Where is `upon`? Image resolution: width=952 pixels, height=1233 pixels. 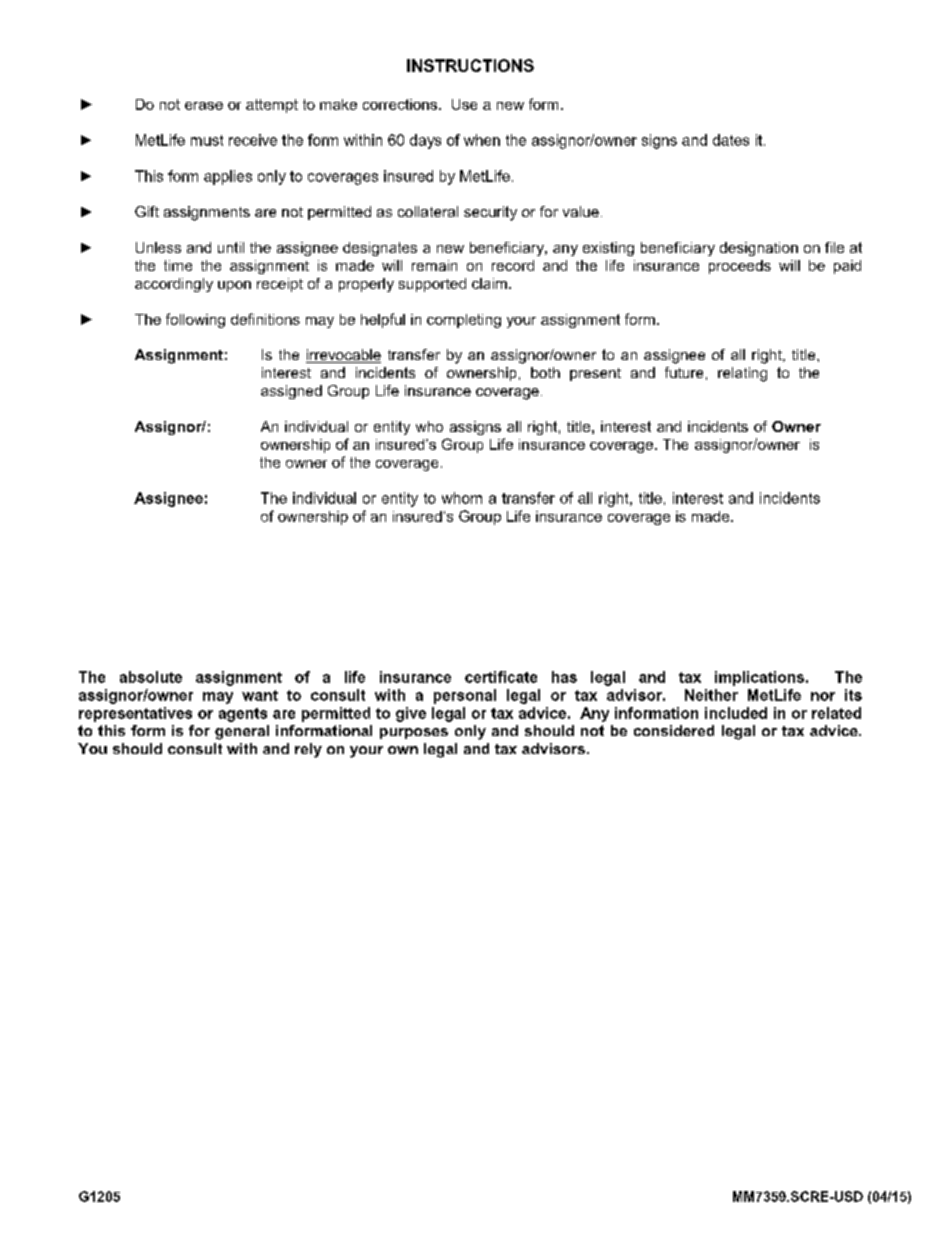 upon is located at coordinates (234, 286).
